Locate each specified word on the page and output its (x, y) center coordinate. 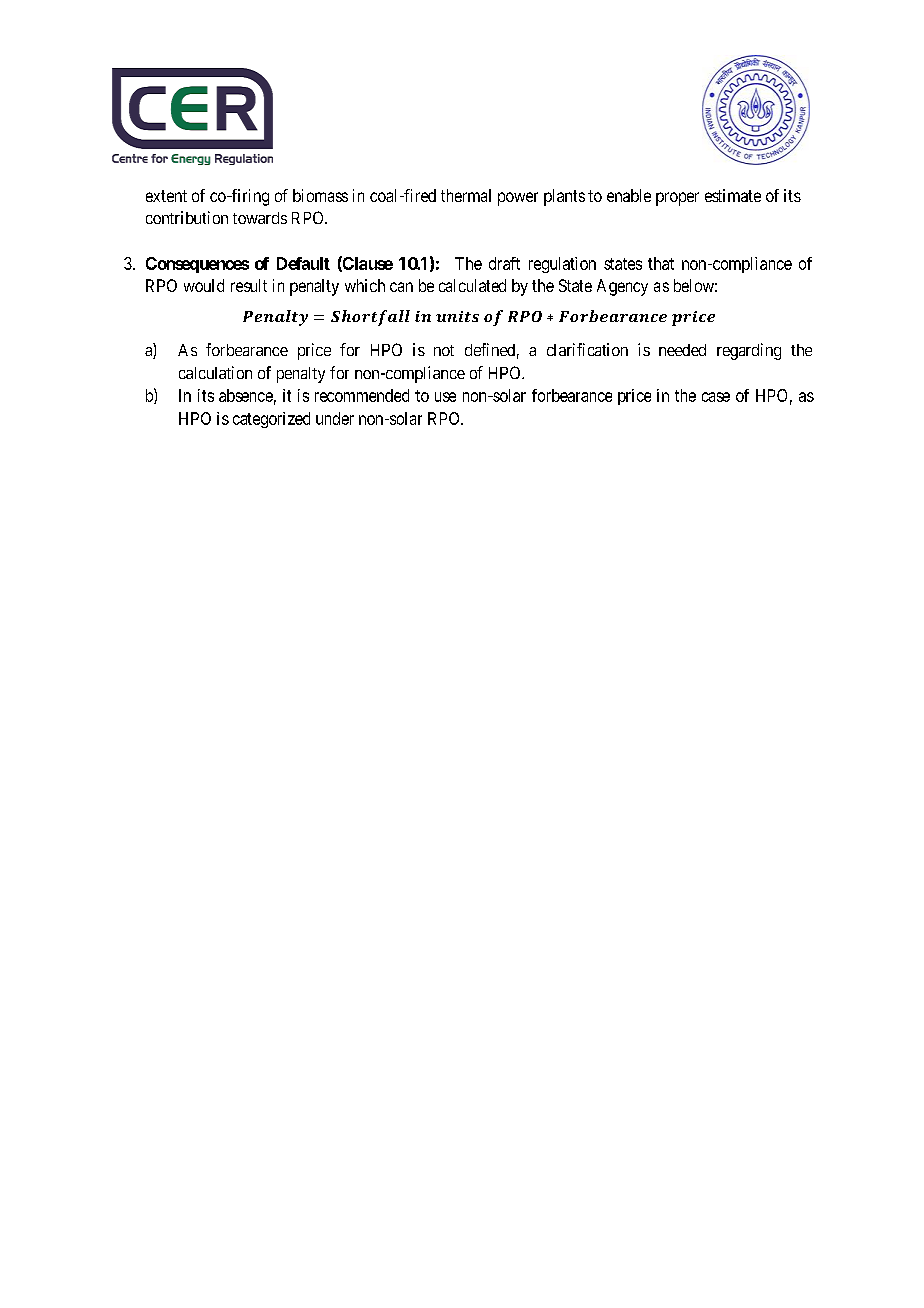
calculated (472, 285)
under (335, 418)
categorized (271, 420)
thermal (466, 195)
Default (303, 263)
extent (166, 196)
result (249, 285)
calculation (215, 372)
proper (677, 199)
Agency (622, 287)
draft (504, 263)
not (444, 350)
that (661, 263)
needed (682, 350)
